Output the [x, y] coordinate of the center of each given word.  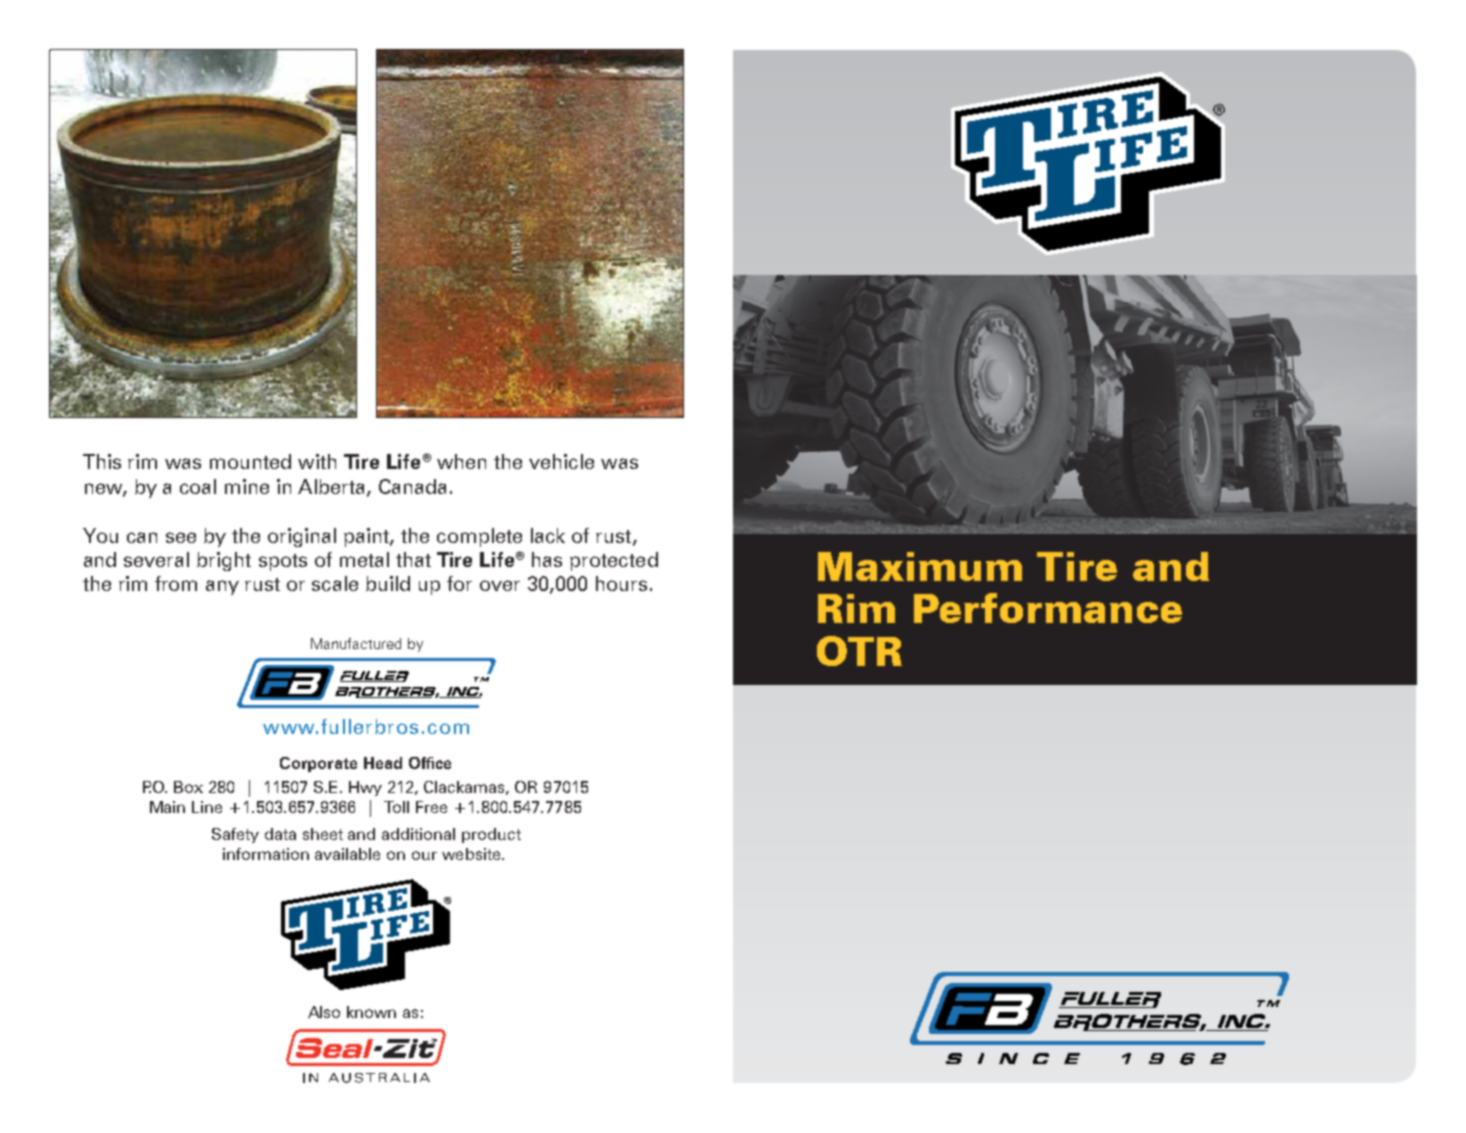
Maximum [920, 566]
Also [324, 1012]
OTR [859, 651]
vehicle [561, 461]
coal [198, 486]
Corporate [318, 764]
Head [383, 763]
